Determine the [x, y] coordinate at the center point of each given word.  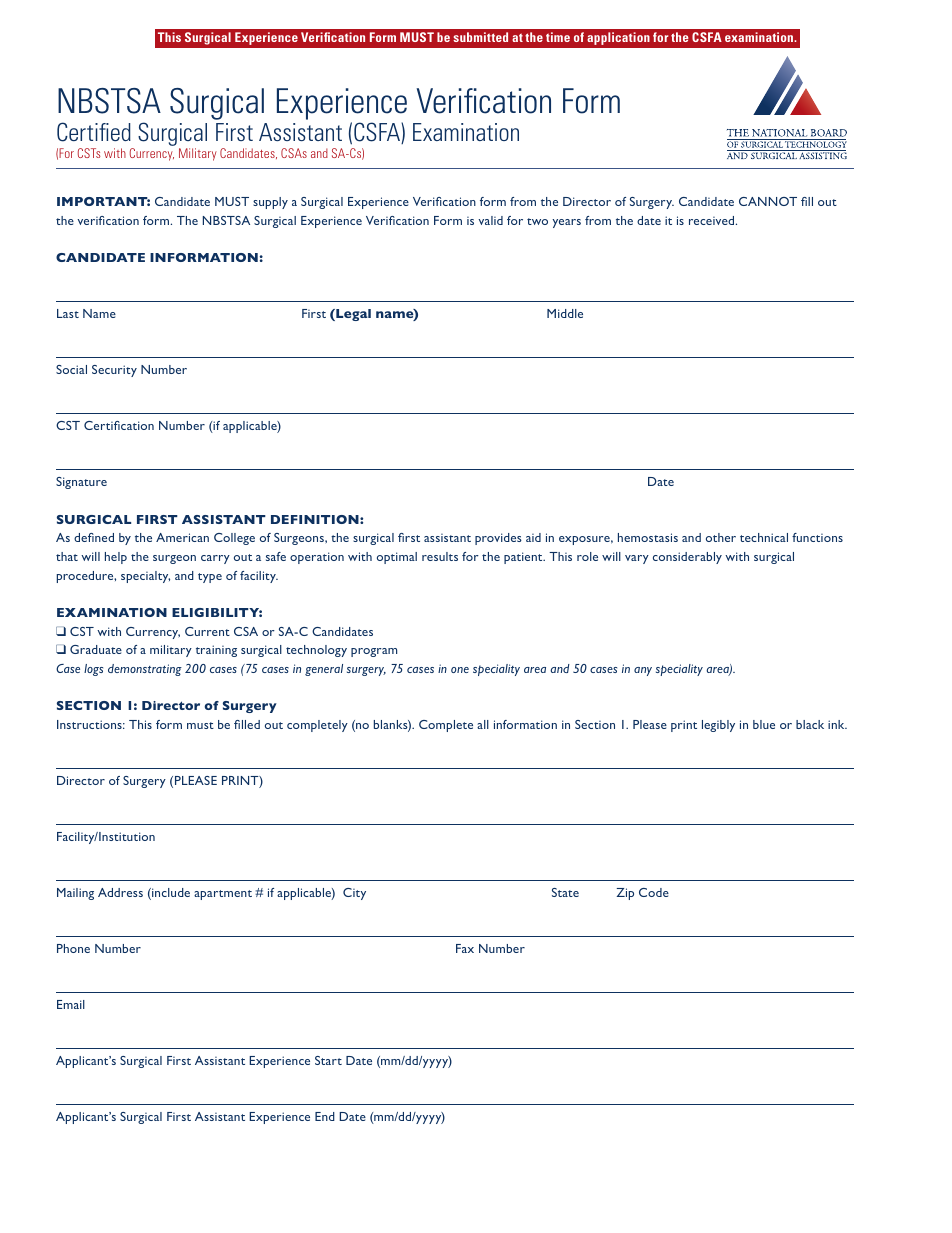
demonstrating [145, 670]
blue [764, 724]
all [483, 724]
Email [71, 1004]
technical [764, 537]
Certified [94, 132]
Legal [352, 315]
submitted [480, 37]
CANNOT [768, 201]
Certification [119, 425]
